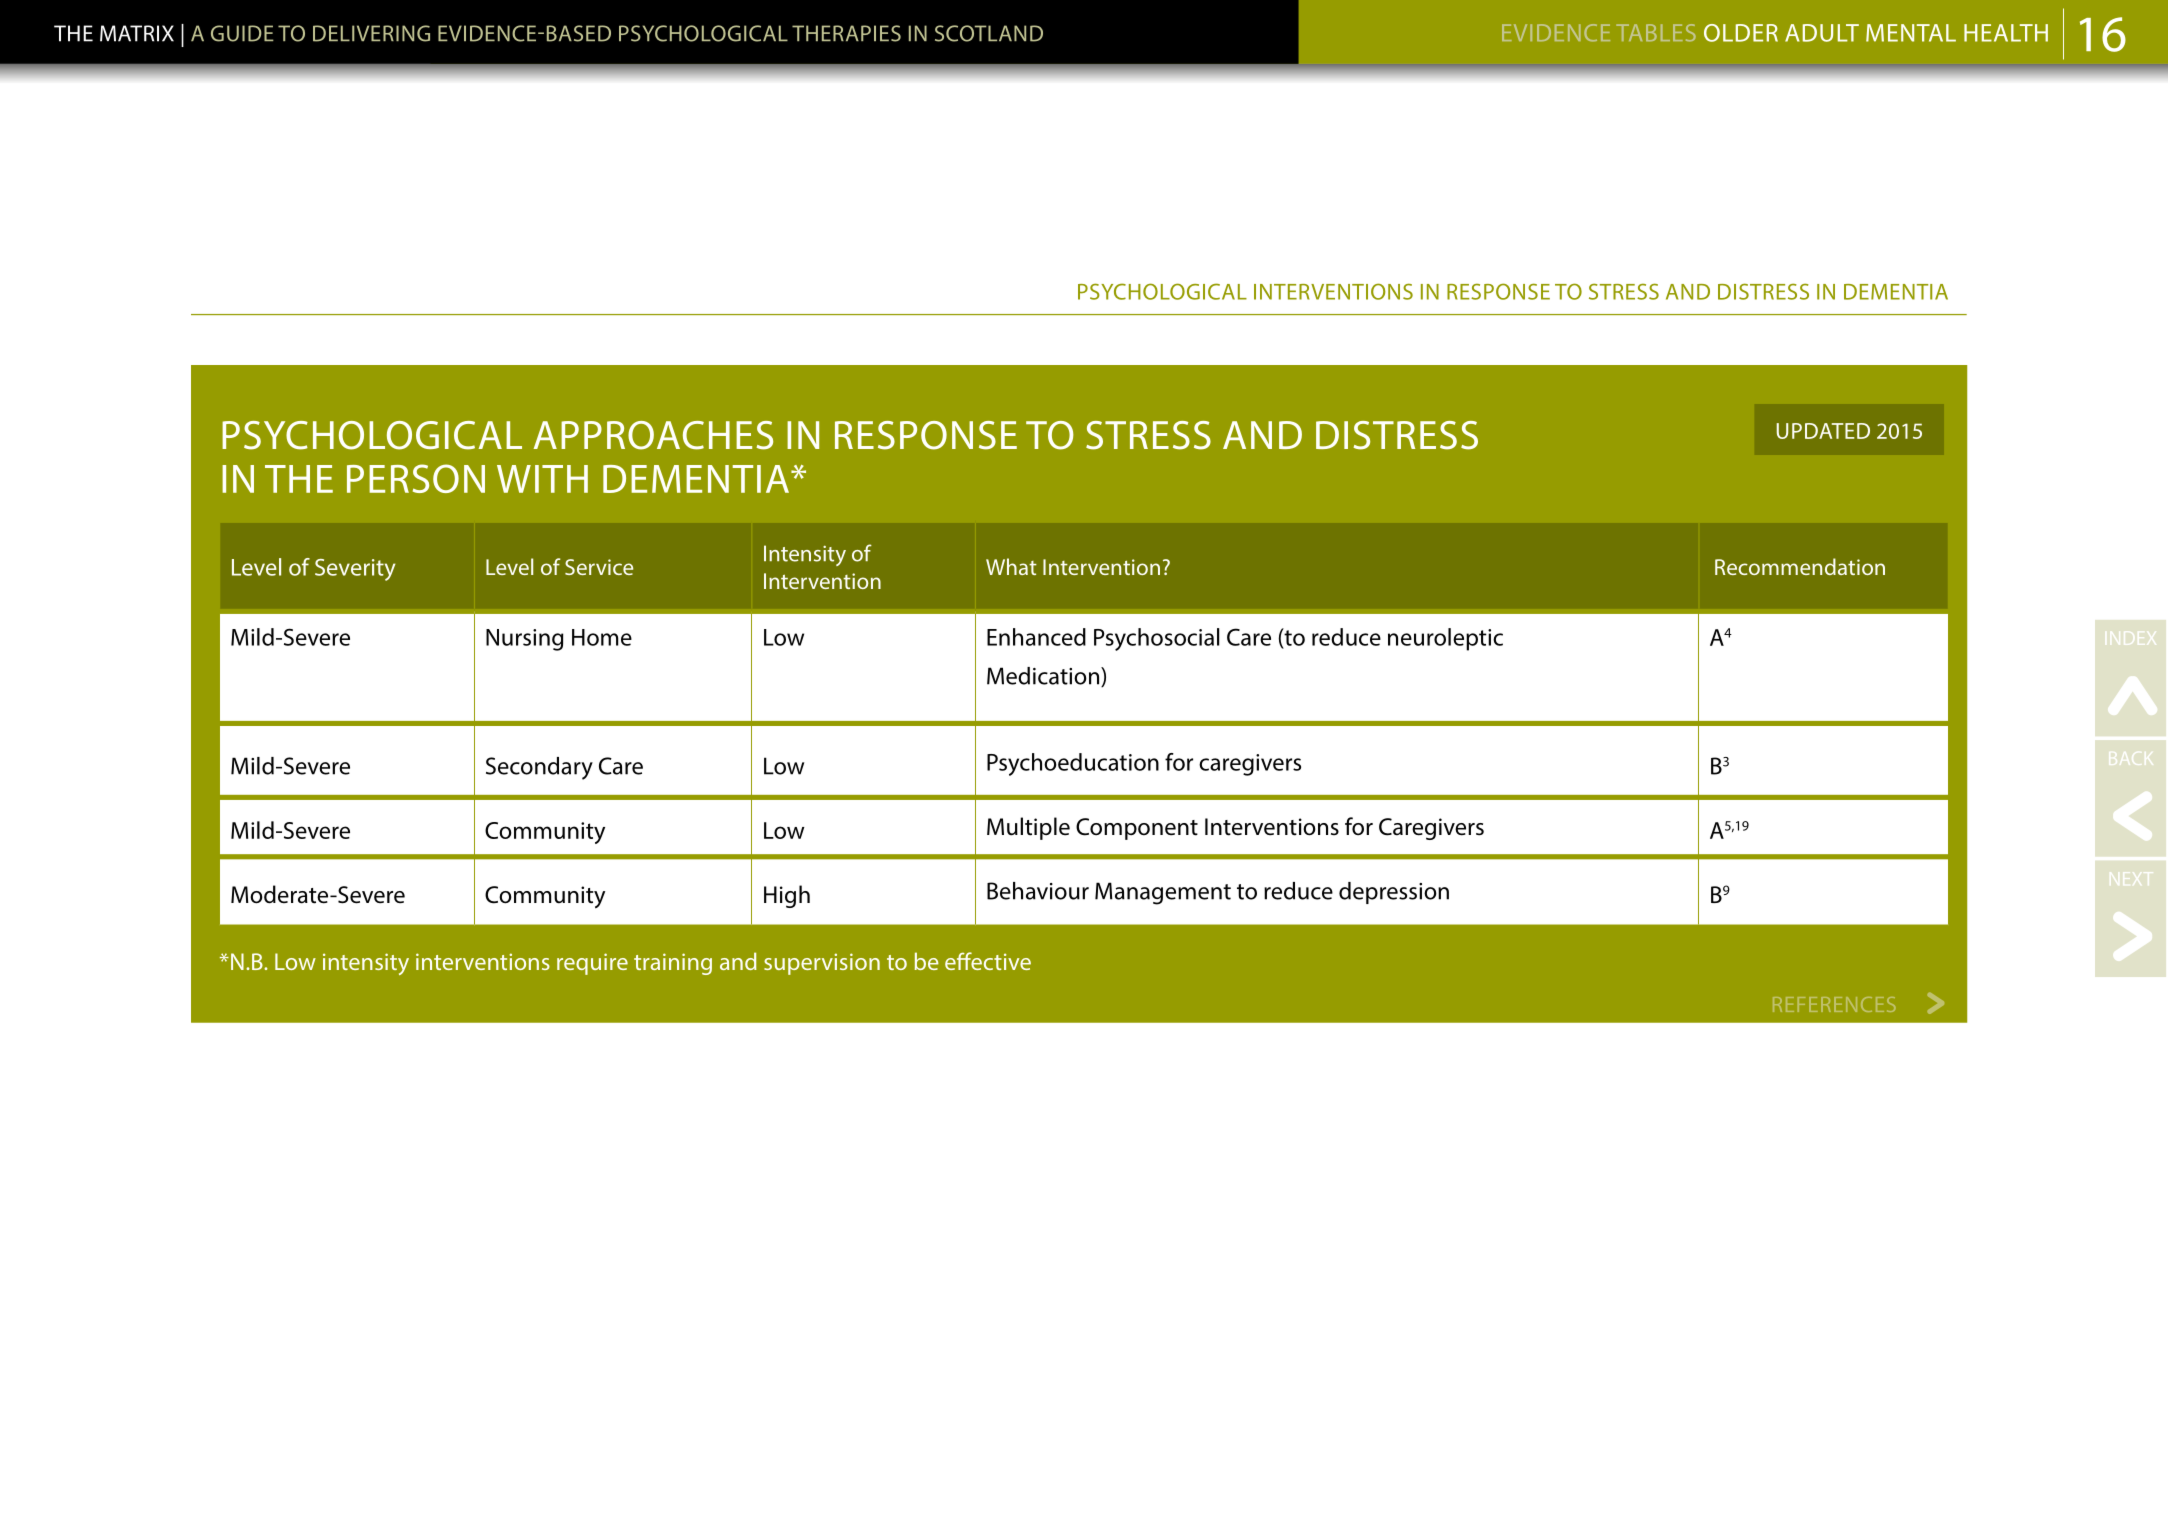 The image size is (2168, 1533). Describe the element at coordinates (1011, 566) in the screenshot. I see `What` at that location.
